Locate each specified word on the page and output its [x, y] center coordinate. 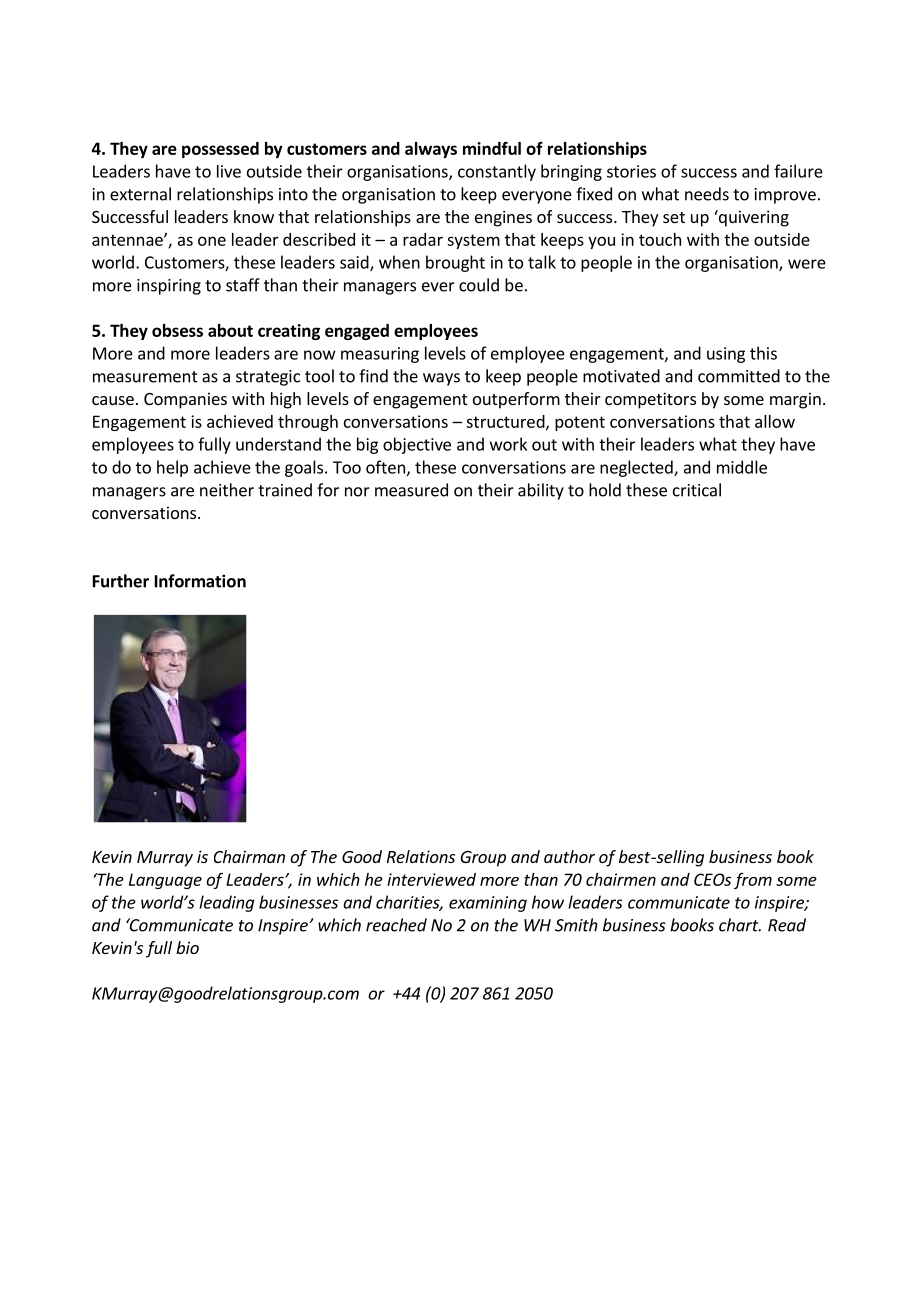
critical [697, 490]
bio [187, 947]
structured [506, 422]
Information [200, 581]
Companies [185, 400]
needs [707, 194]
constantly [497, 172]
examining [488, 904]
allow [775, 421]
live [229, 171]
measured [411, 490]
